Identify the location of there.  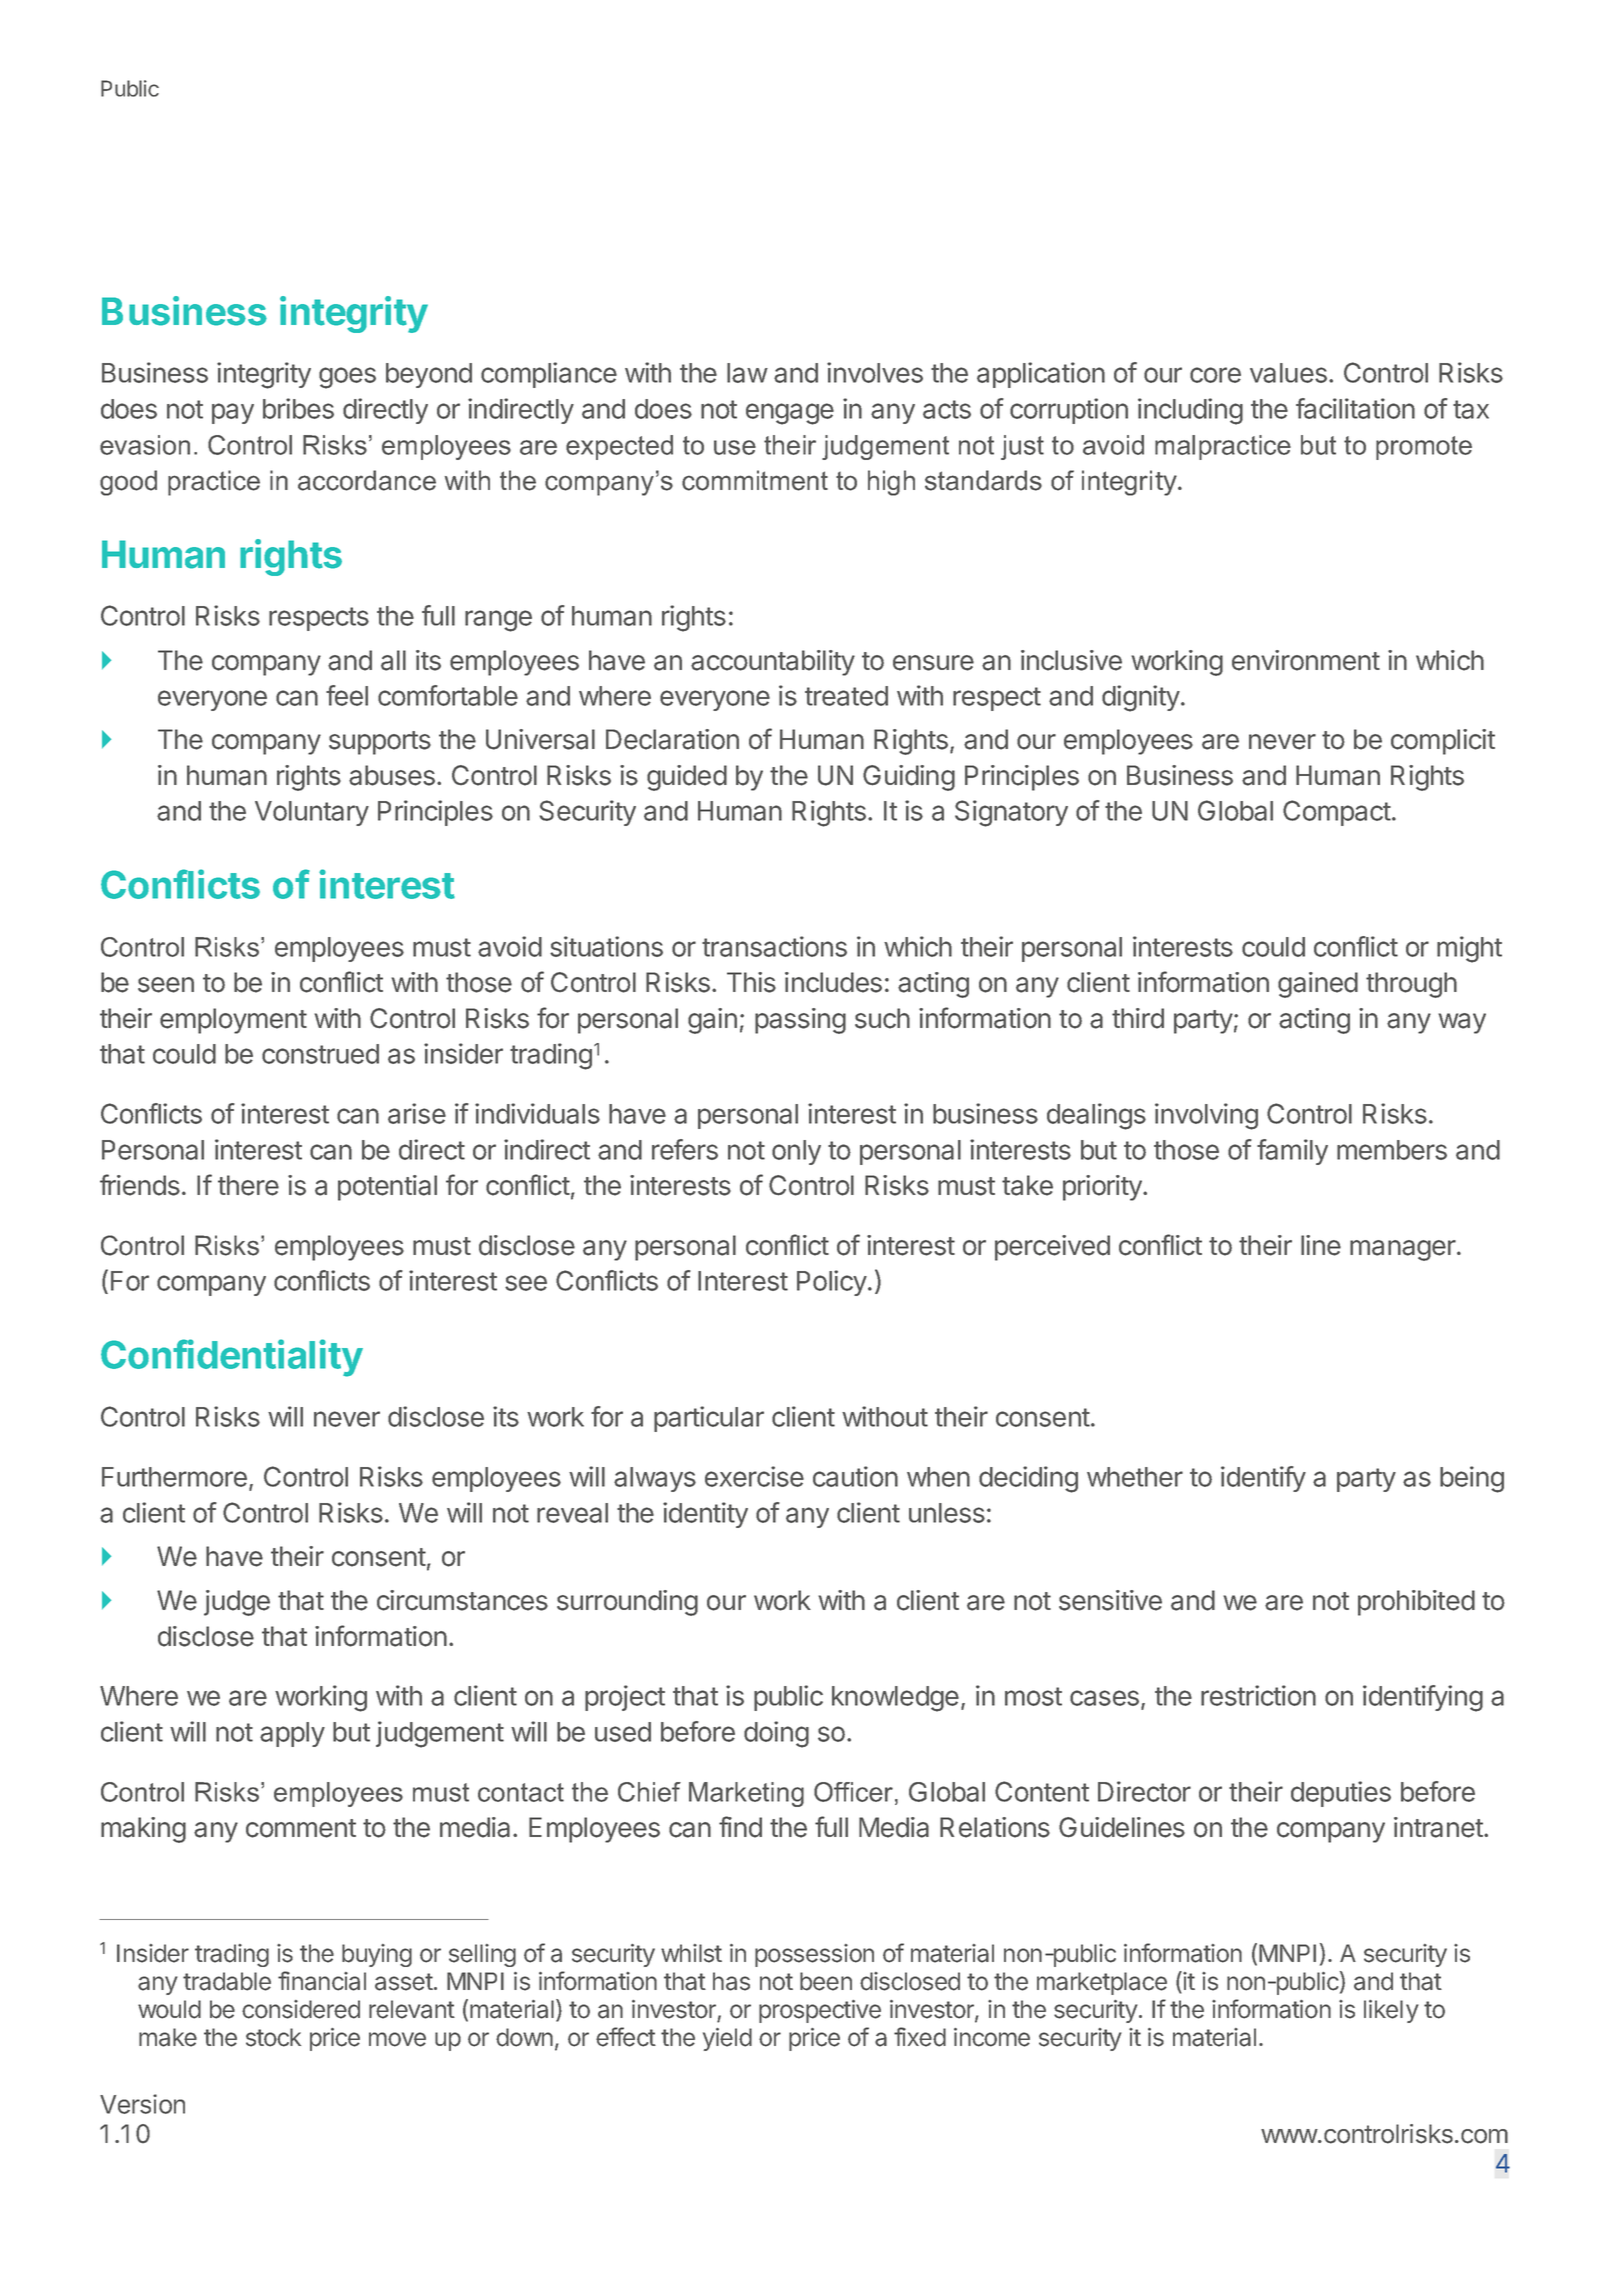
(248, 1185).
